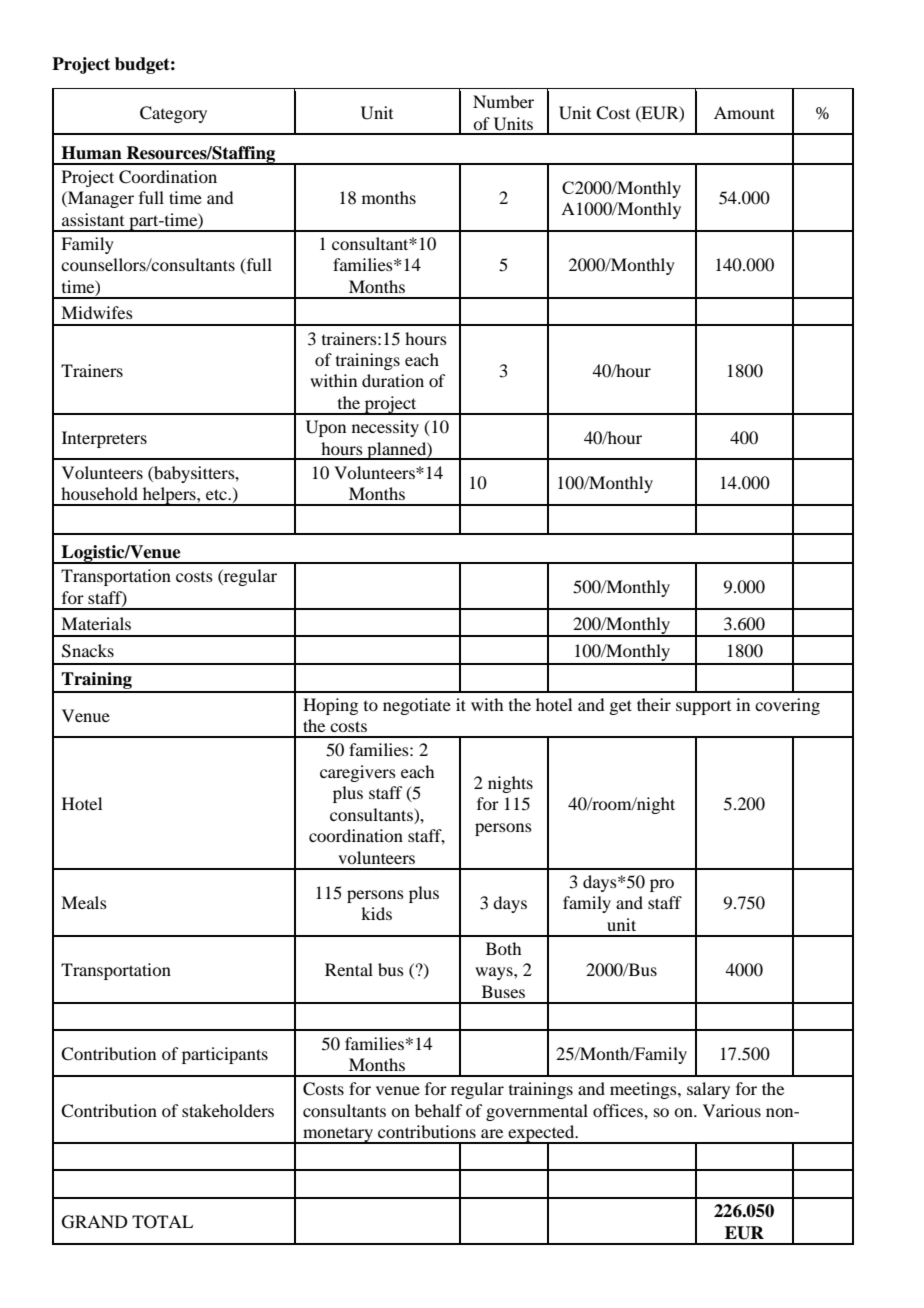  I want to click on Snacks, so click(88, 651).
